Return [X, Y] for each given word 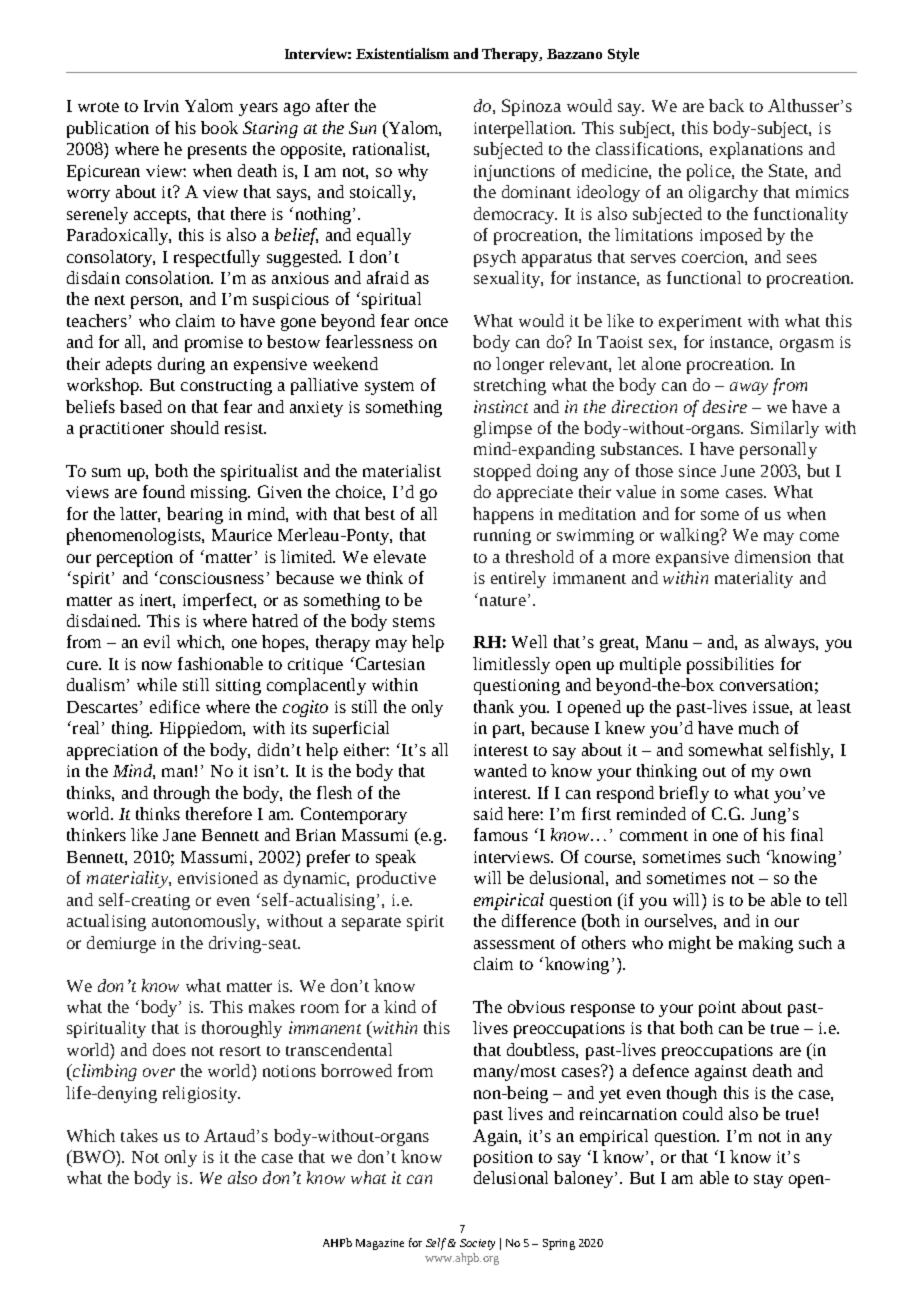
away [749, 388]
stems [414, 622]
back [726, 105]
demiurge [121, 944]
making [766, 944]
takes [139, 1135]
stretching [510, 386]
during [181, 365]
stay [768, 1181]
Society [477, 1244]
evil [157, 641]
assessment [514, 944]
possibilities [730, 665]
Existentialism [402, 53]
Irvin [161, 106]
